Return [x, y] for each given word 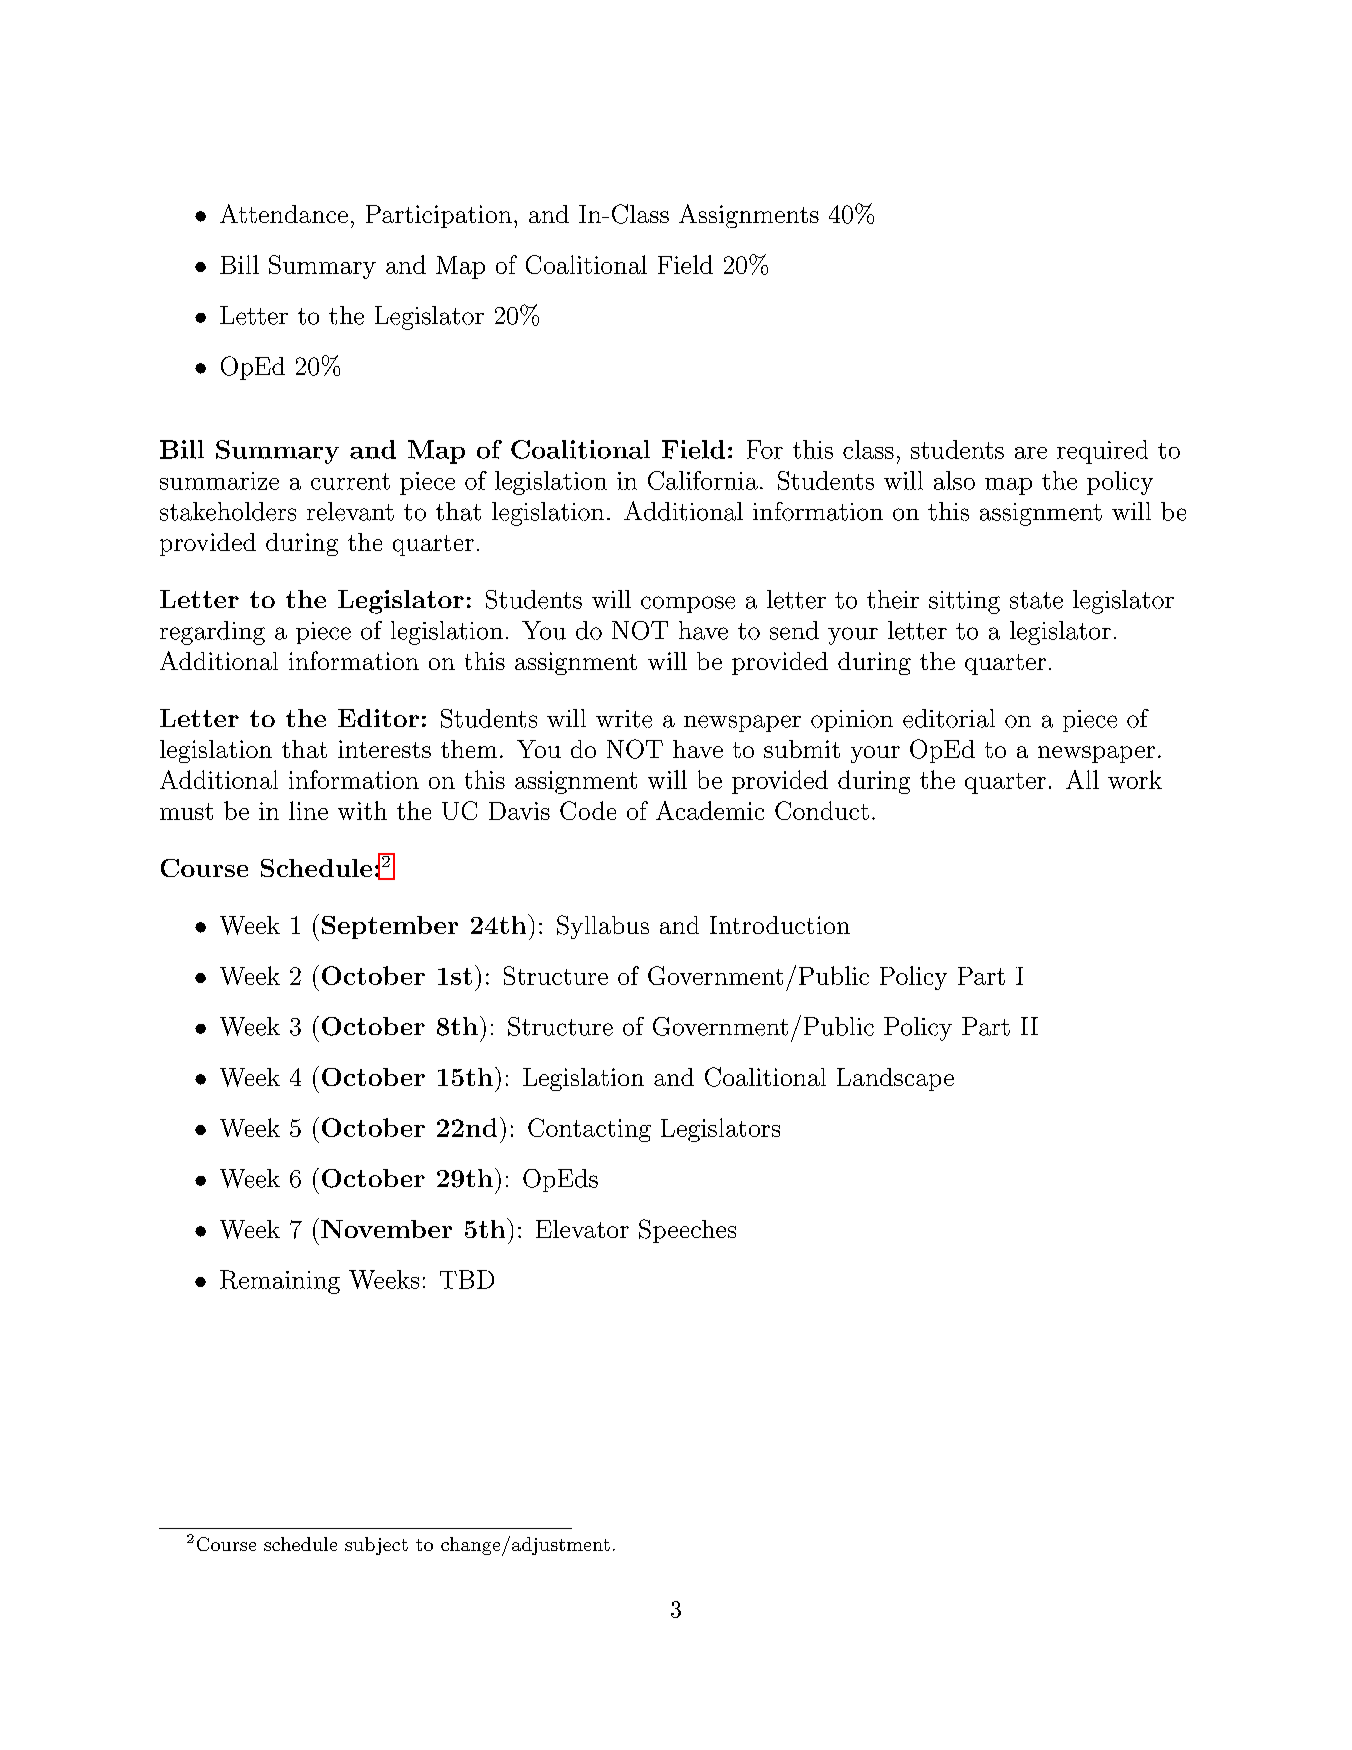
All [1082, 779]
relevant [350, 511]
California [703, 480]
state [1036, 600]
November [386, 1229]
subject [376, 1546]
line [308, 810]
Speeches [687, 1231]
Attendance [284, 213]
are [1031, 453]
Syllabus [603, 927]
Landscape [895, 1079]
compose [688, 604]
